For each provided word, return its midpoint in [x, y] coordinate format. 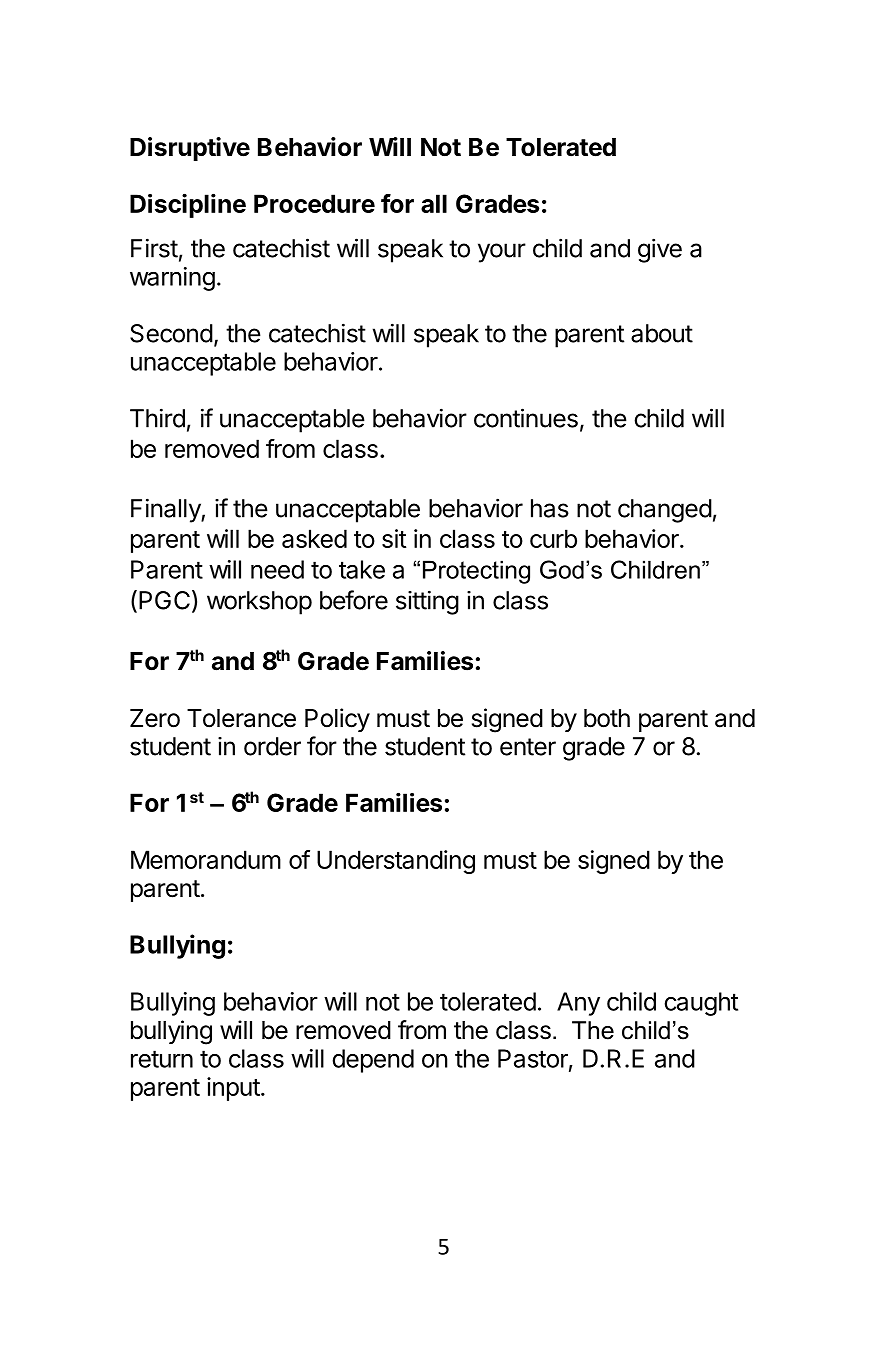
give [660, 250]
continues [526, 418]
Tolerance [241, 718]
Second [171, 333]
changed [665, 511]
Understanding [396, 862]
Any [578, 1004]
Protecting [476, 572]
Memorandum [206, 859]
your [502, 253]
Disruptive [190, 149]
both [607, 718]
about [662, 333]
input [233, 1089]
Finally [166, 510]
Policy [337, 720]
